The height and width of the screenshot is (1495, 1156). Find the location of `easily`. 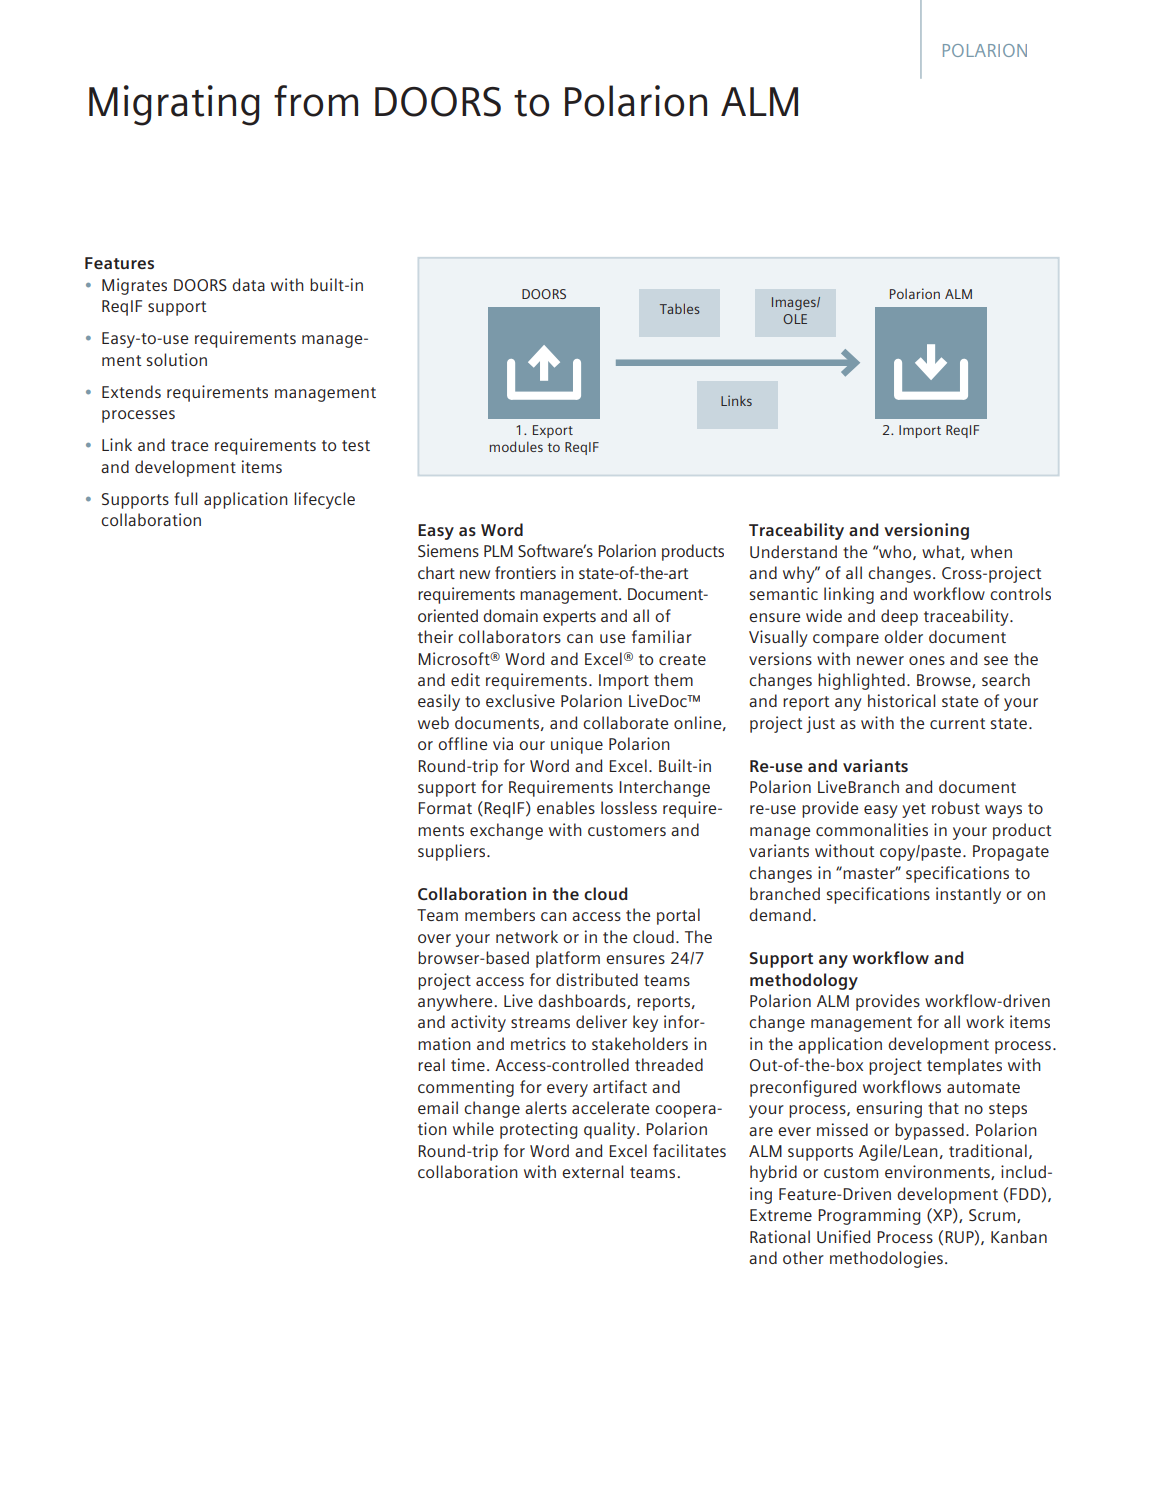

easily is located at coordinates (439, 702).
